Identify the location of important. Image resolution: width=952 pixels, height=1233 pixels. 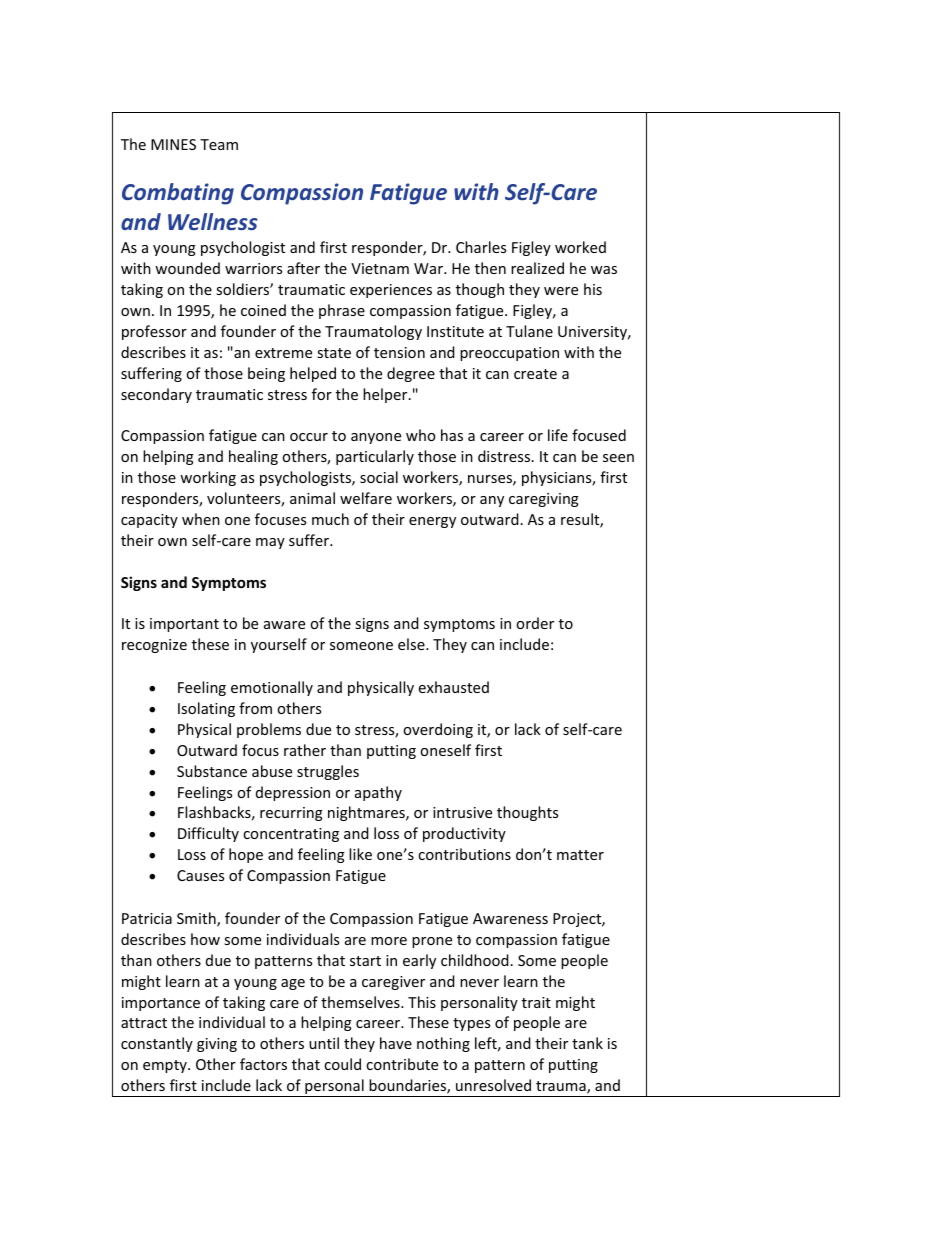
(184, 625).
